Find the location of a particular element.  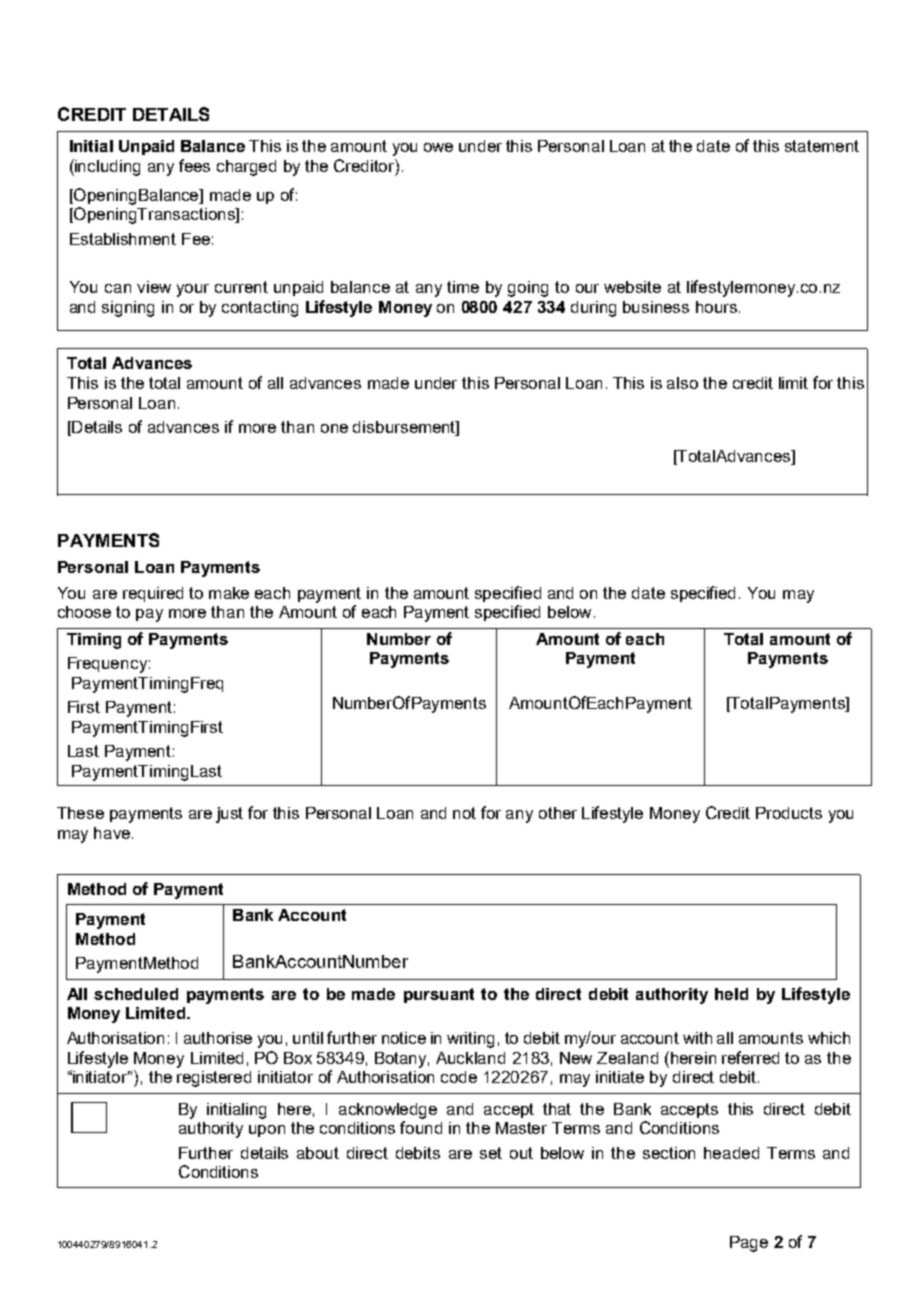

fees is located at coordinates (194, 165).
